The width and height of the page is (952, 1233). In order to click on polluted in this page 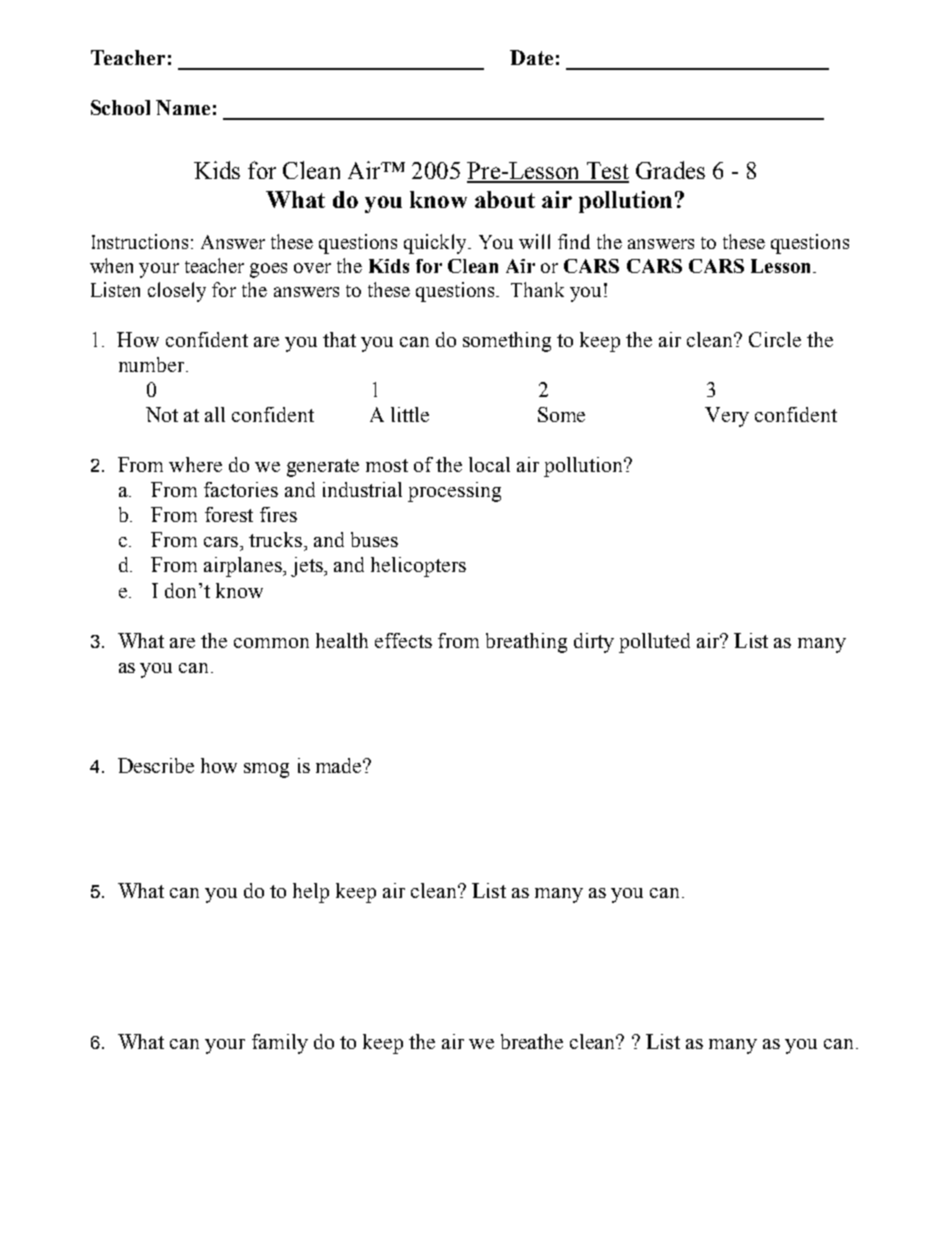, I will do `click(654, 643)`.
